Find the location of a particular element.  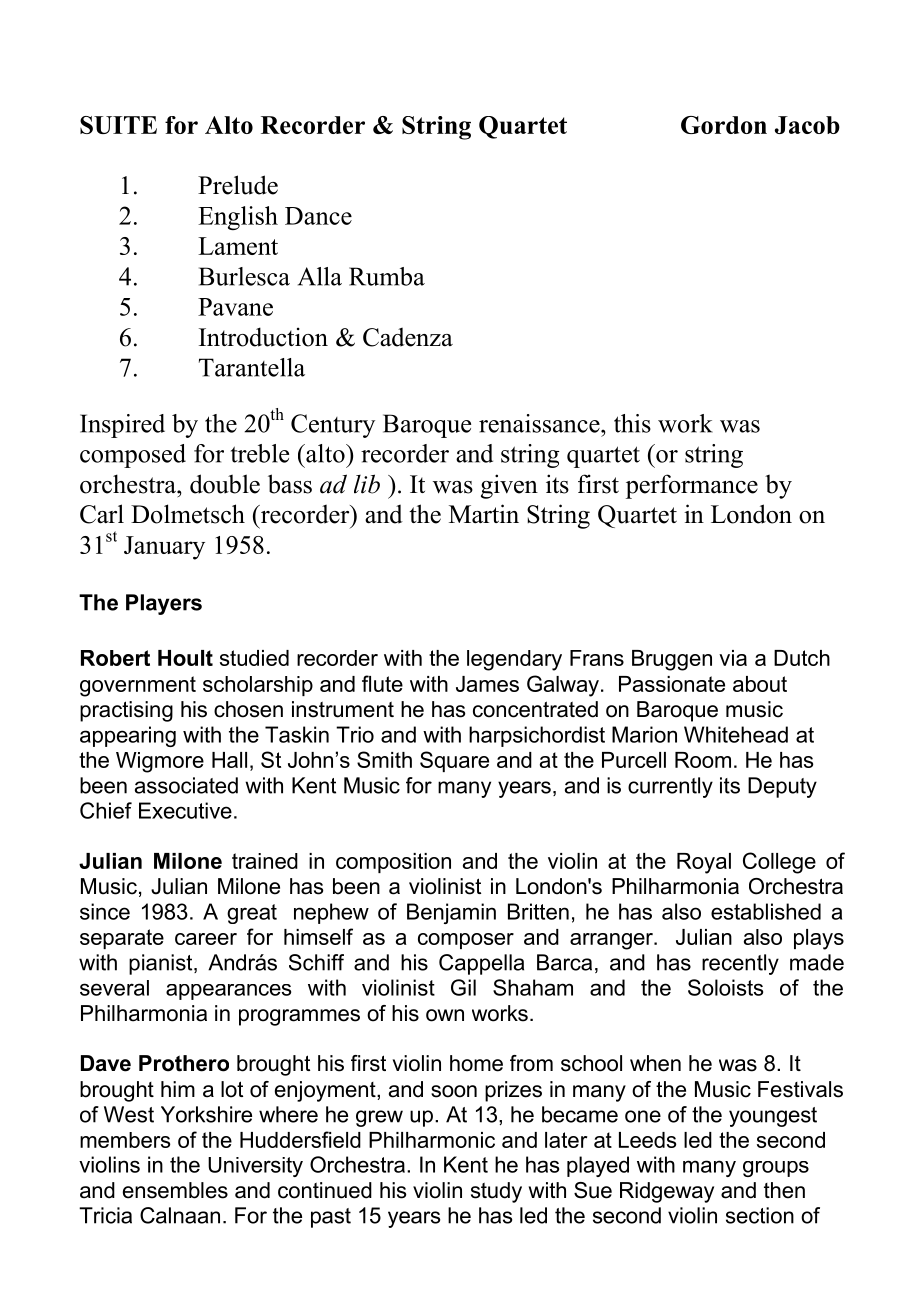

Gordon is located at coordinates (724, 125).
